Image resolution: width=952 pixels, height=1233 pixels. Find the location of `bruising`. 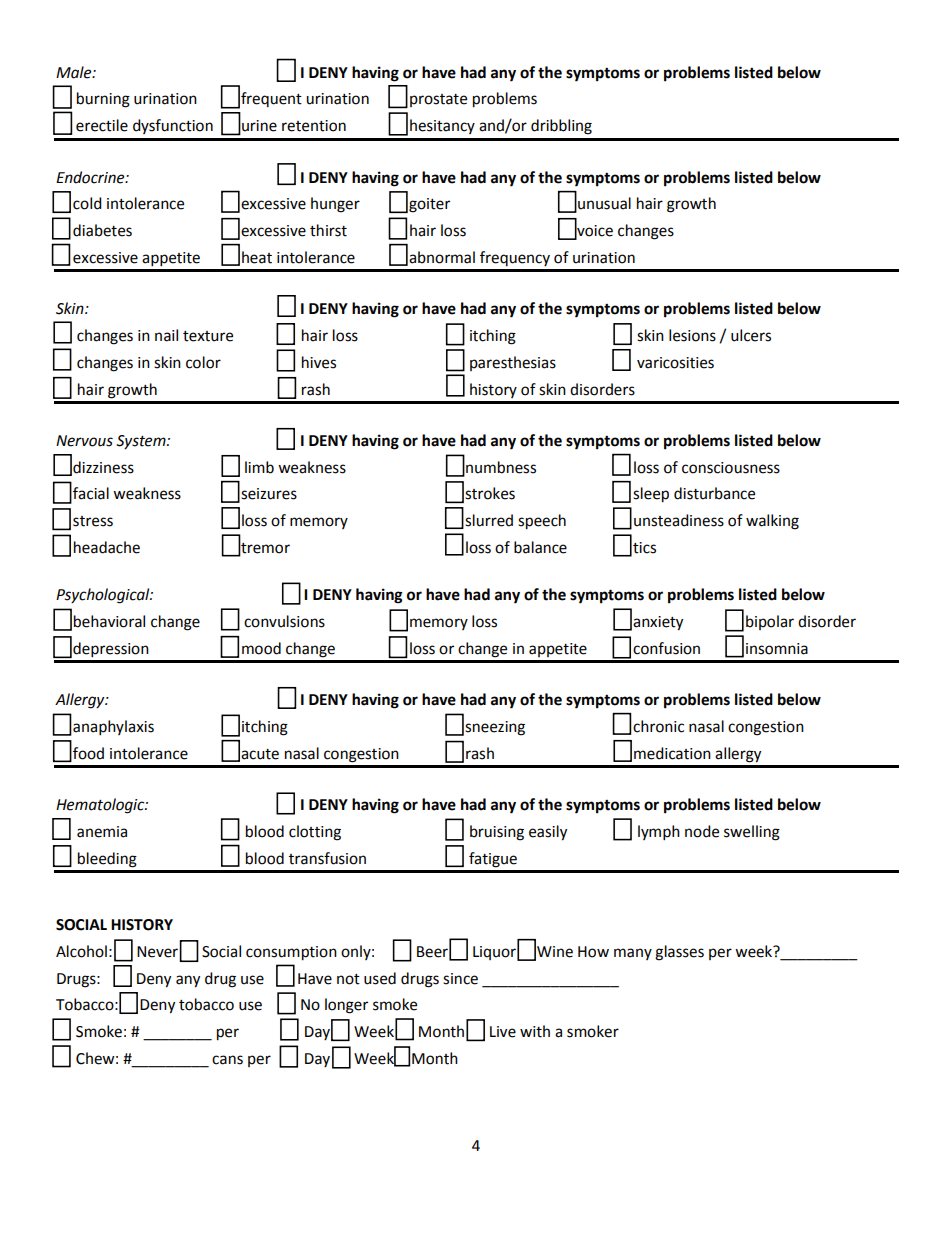

bruising is located at coordinates (497, 833).
